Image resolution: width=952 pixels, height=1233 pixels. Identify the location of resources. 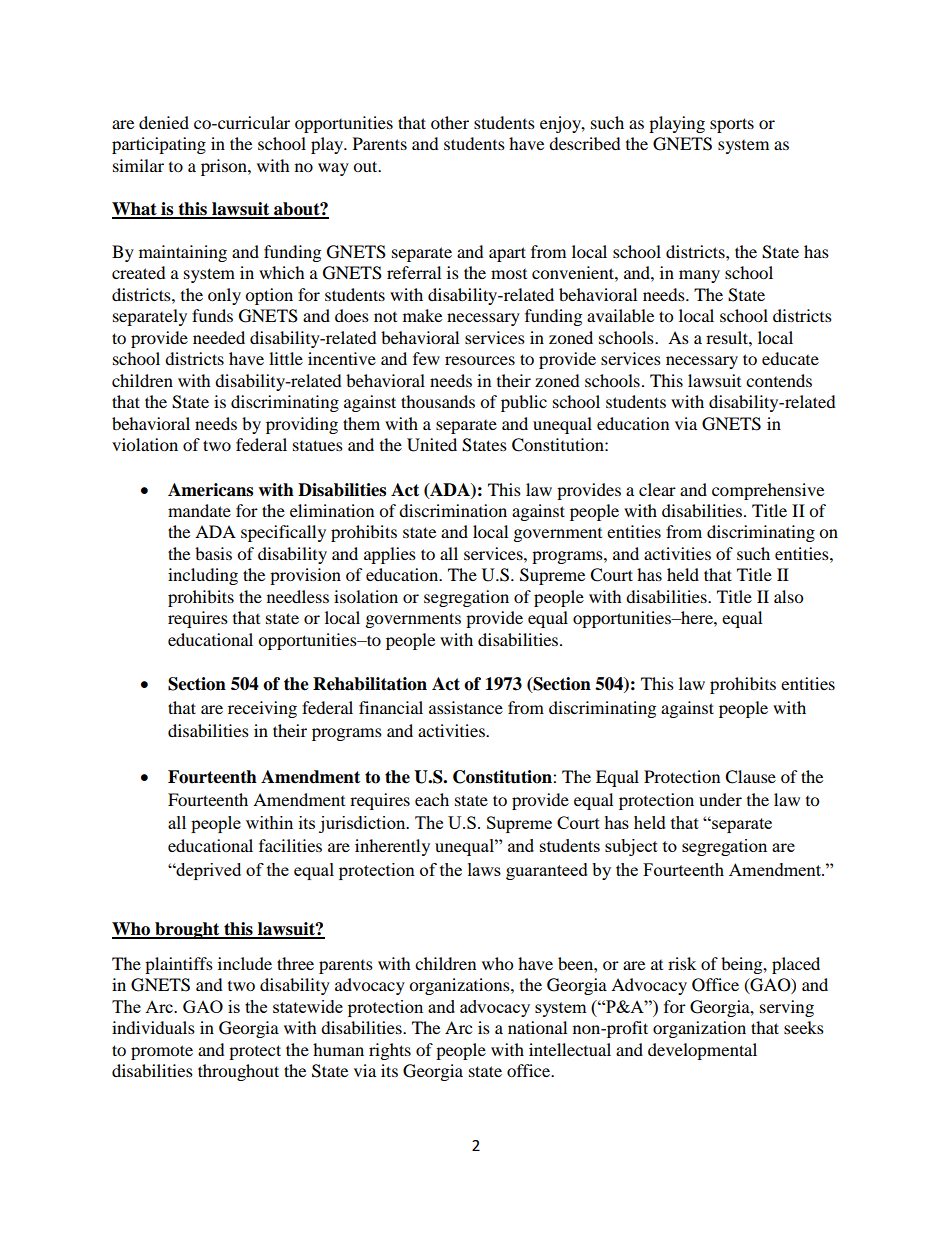
(480, 360).
